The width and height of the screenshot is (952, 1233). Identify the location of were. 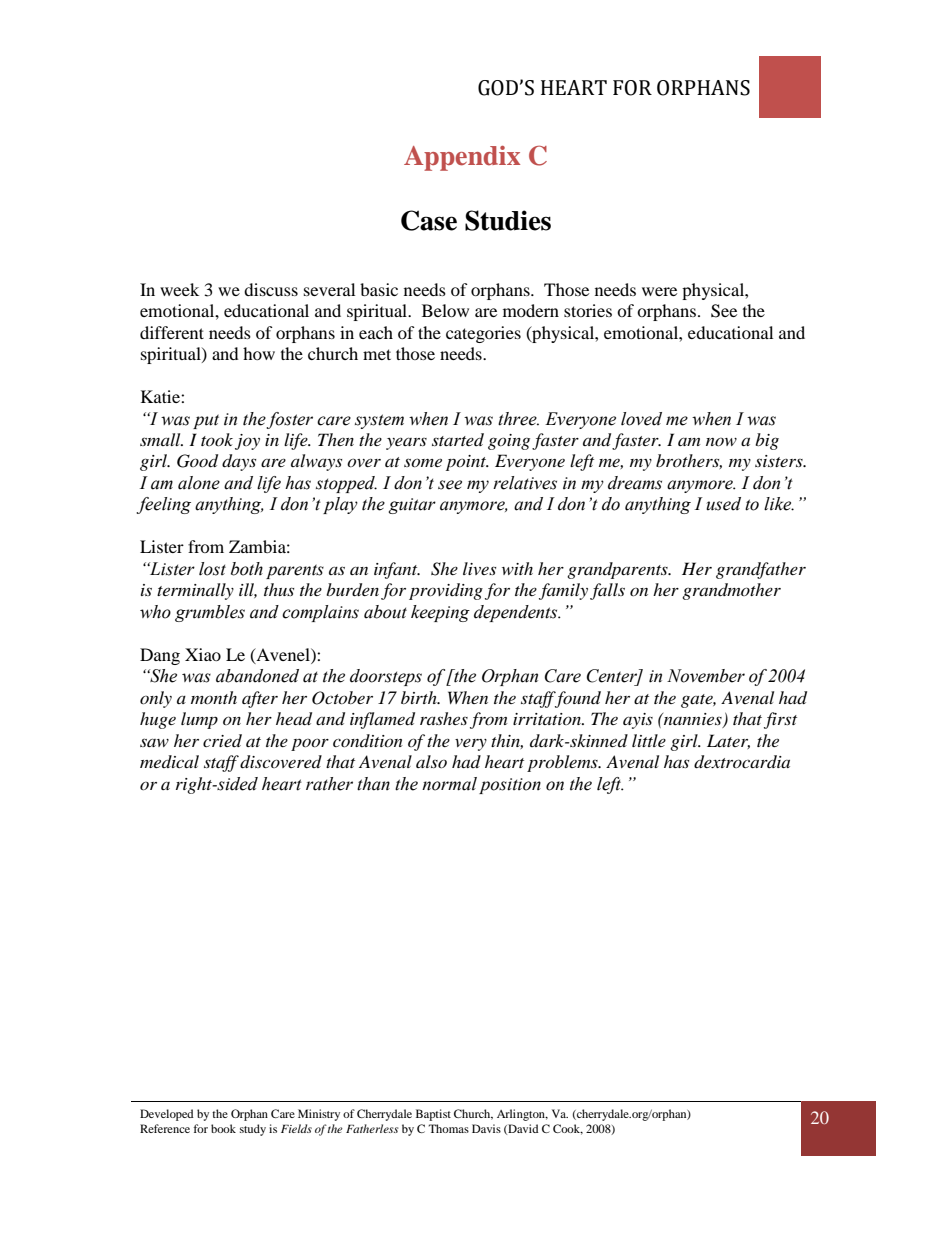
(659, 291).
